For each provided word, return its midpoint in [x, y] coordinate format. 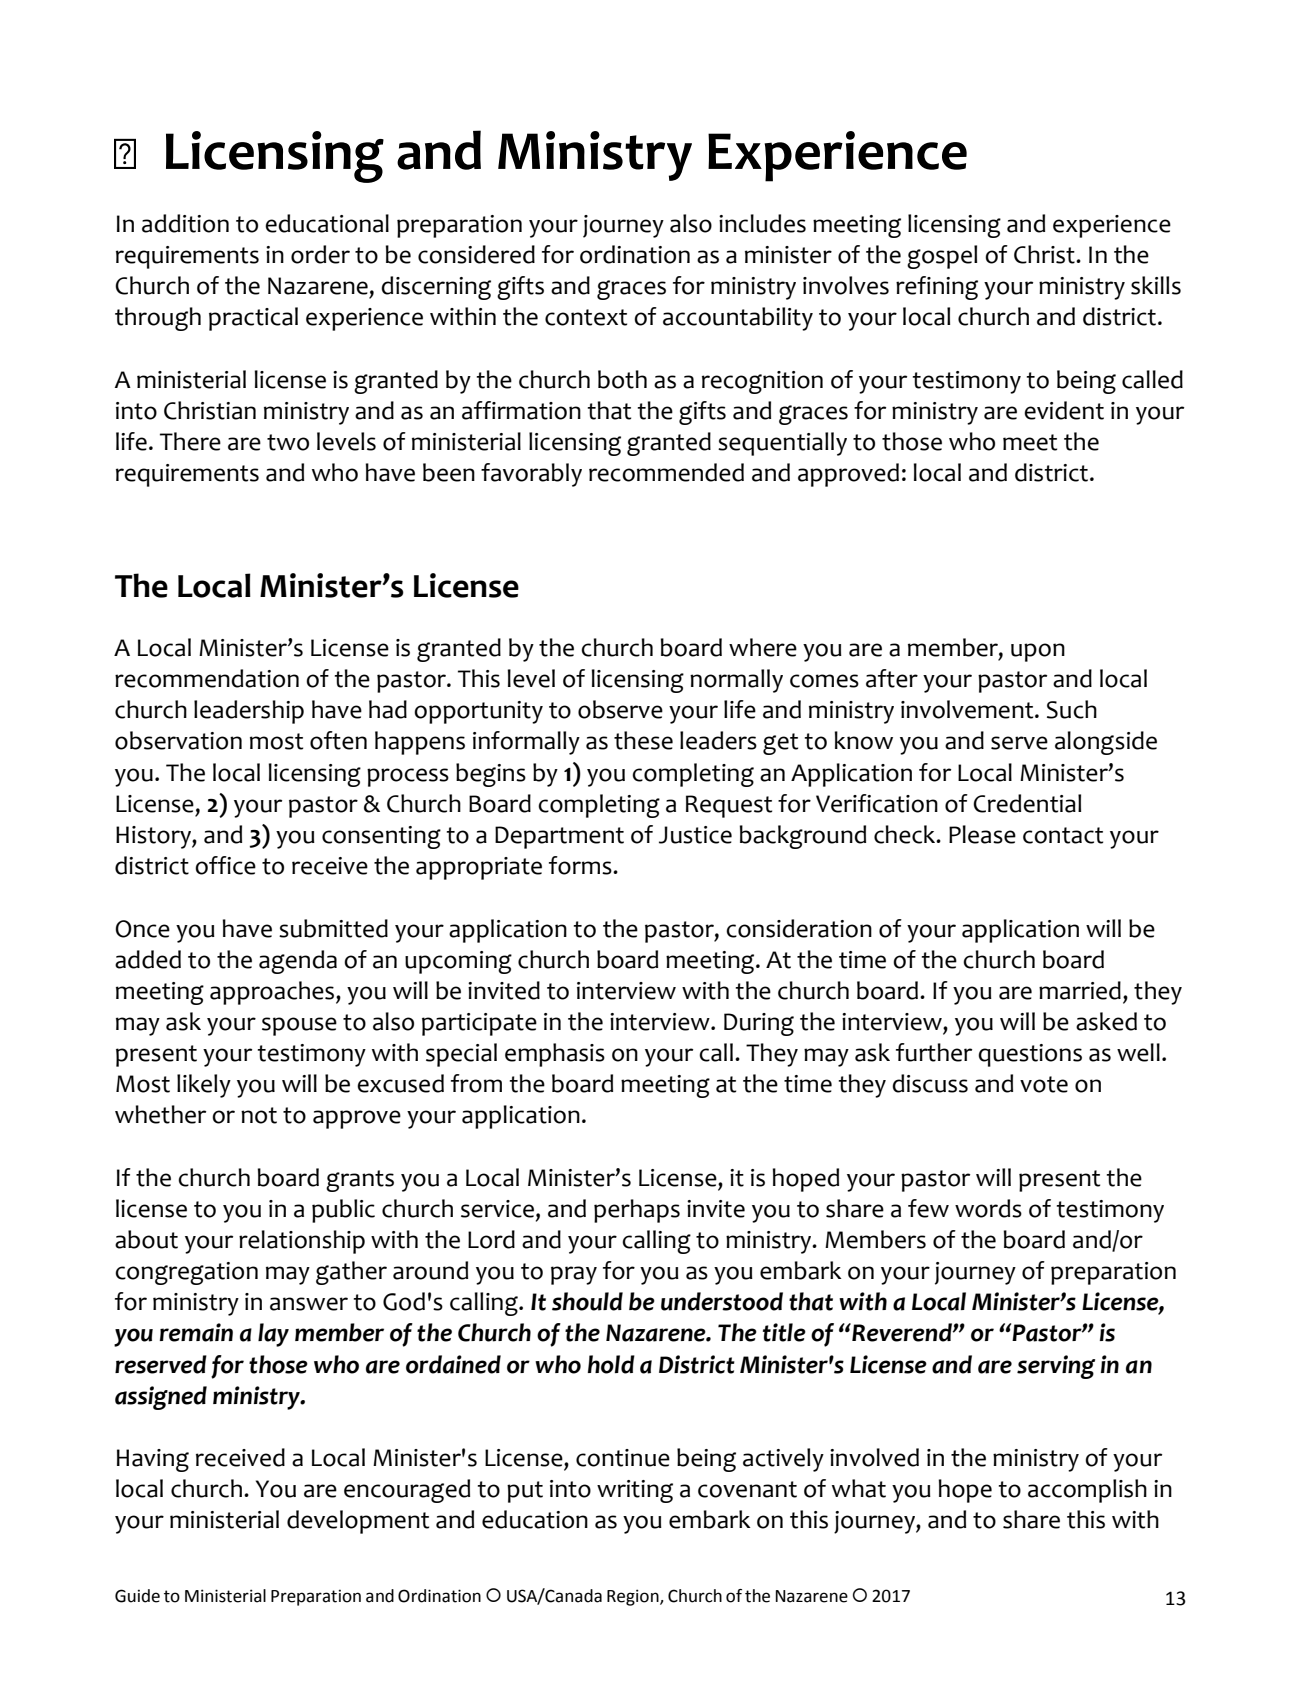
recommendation [207, 678]
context [586, 317]
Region [634, 1597]
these [643, 740]
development [358, 1522]
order [320, 254]
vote [1044, 1084]
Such [1072, 709]
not [259, 1115]
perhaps [637, 1211]
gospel [942, 257]
